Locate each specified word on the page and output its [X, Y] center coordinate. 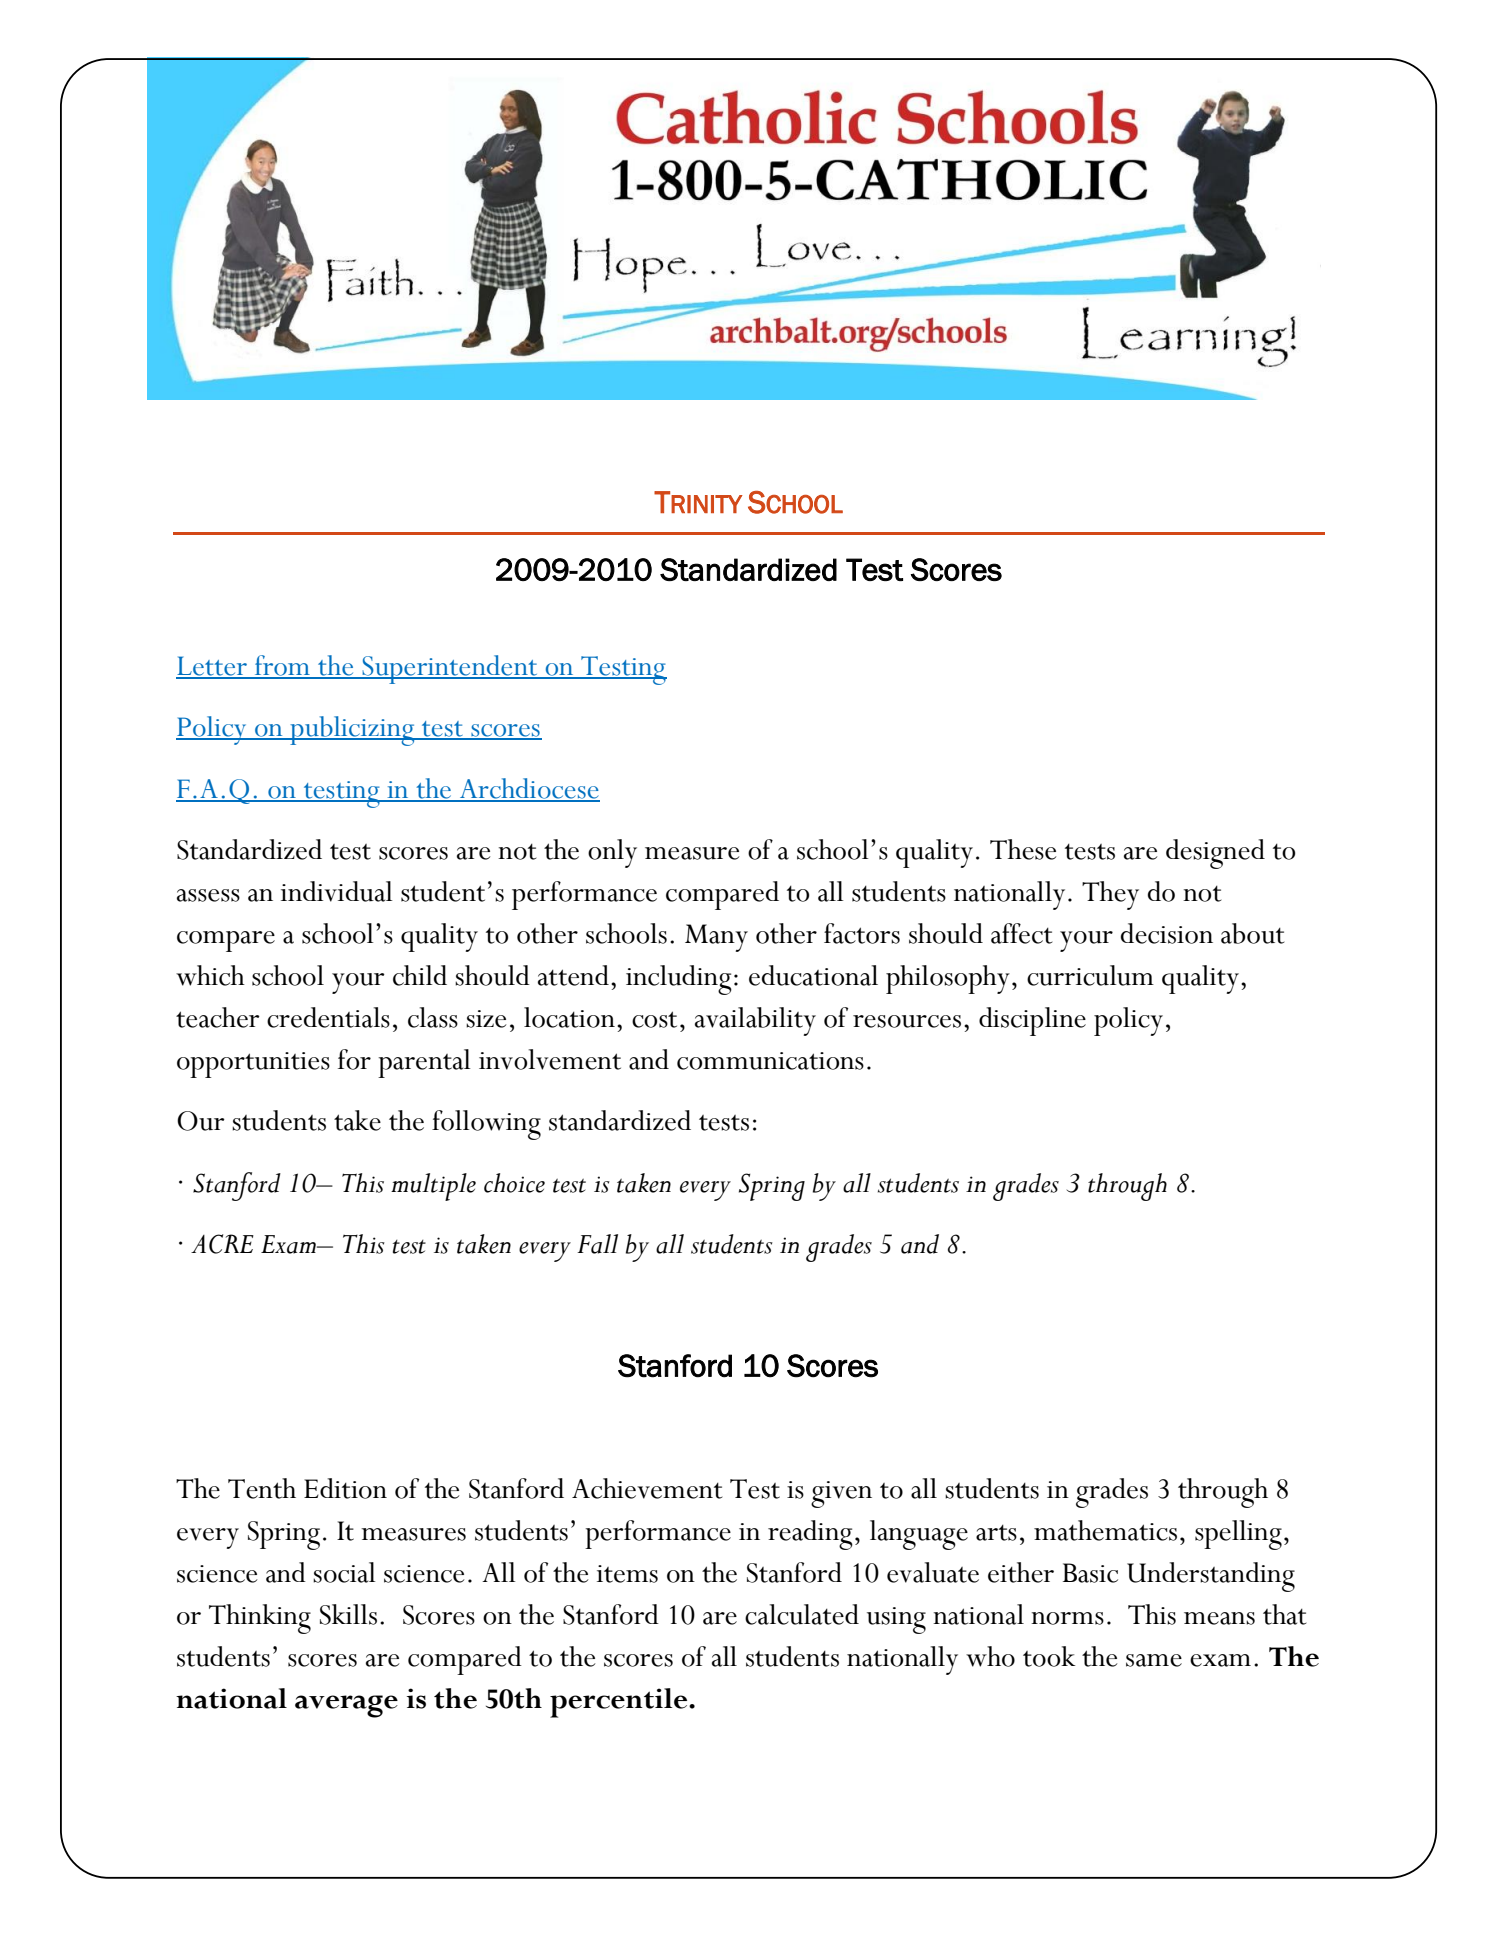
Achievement [647, 1488]
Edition [345, 1488]
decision [1167, 933]
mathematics [1105, 1530]
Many [716, 938]
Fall [597, 1244]
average [346, 1706]
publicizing [352, 731]
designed [1215, 854]
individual [337, 891]
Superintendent [450, 669]
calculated [802, 1614]
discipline [1032, 1021]
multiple [433, 1187]
